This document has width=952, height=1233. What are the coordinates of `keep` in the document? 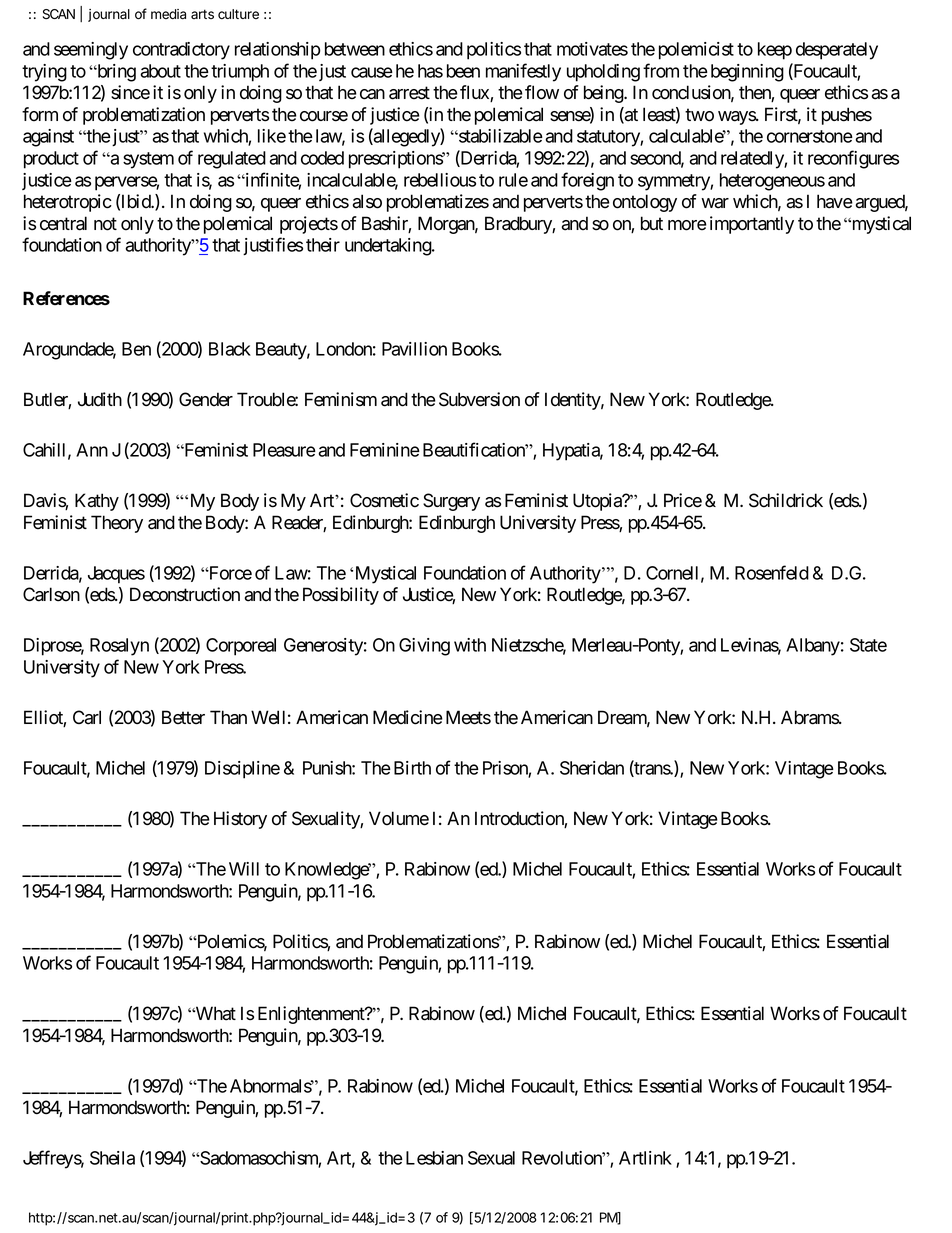 It's located at (775, 51).
